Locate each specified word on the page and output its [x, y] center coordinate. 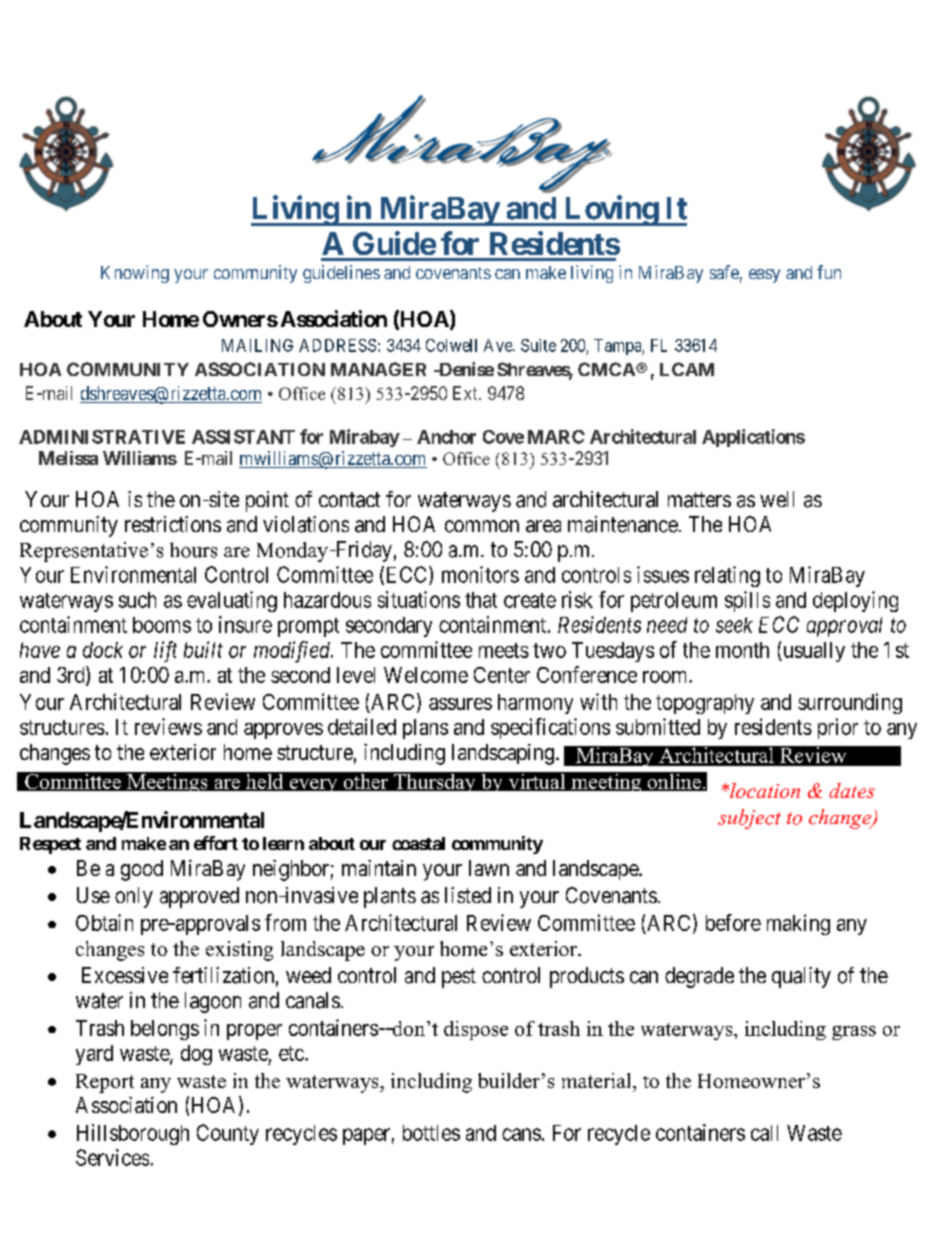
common [482, 526]
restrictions [173, 524]
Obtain [104, 922]
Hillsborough [133, 1134]
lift [165, 651]
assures [460, 704]
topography [705, 704]
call [764, 1133]
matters [699, 500]
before [733, 922]
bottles [431, 1133]
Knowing [135, 274]
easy [764, 276]
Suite [538, 345]
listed [468, 895]
